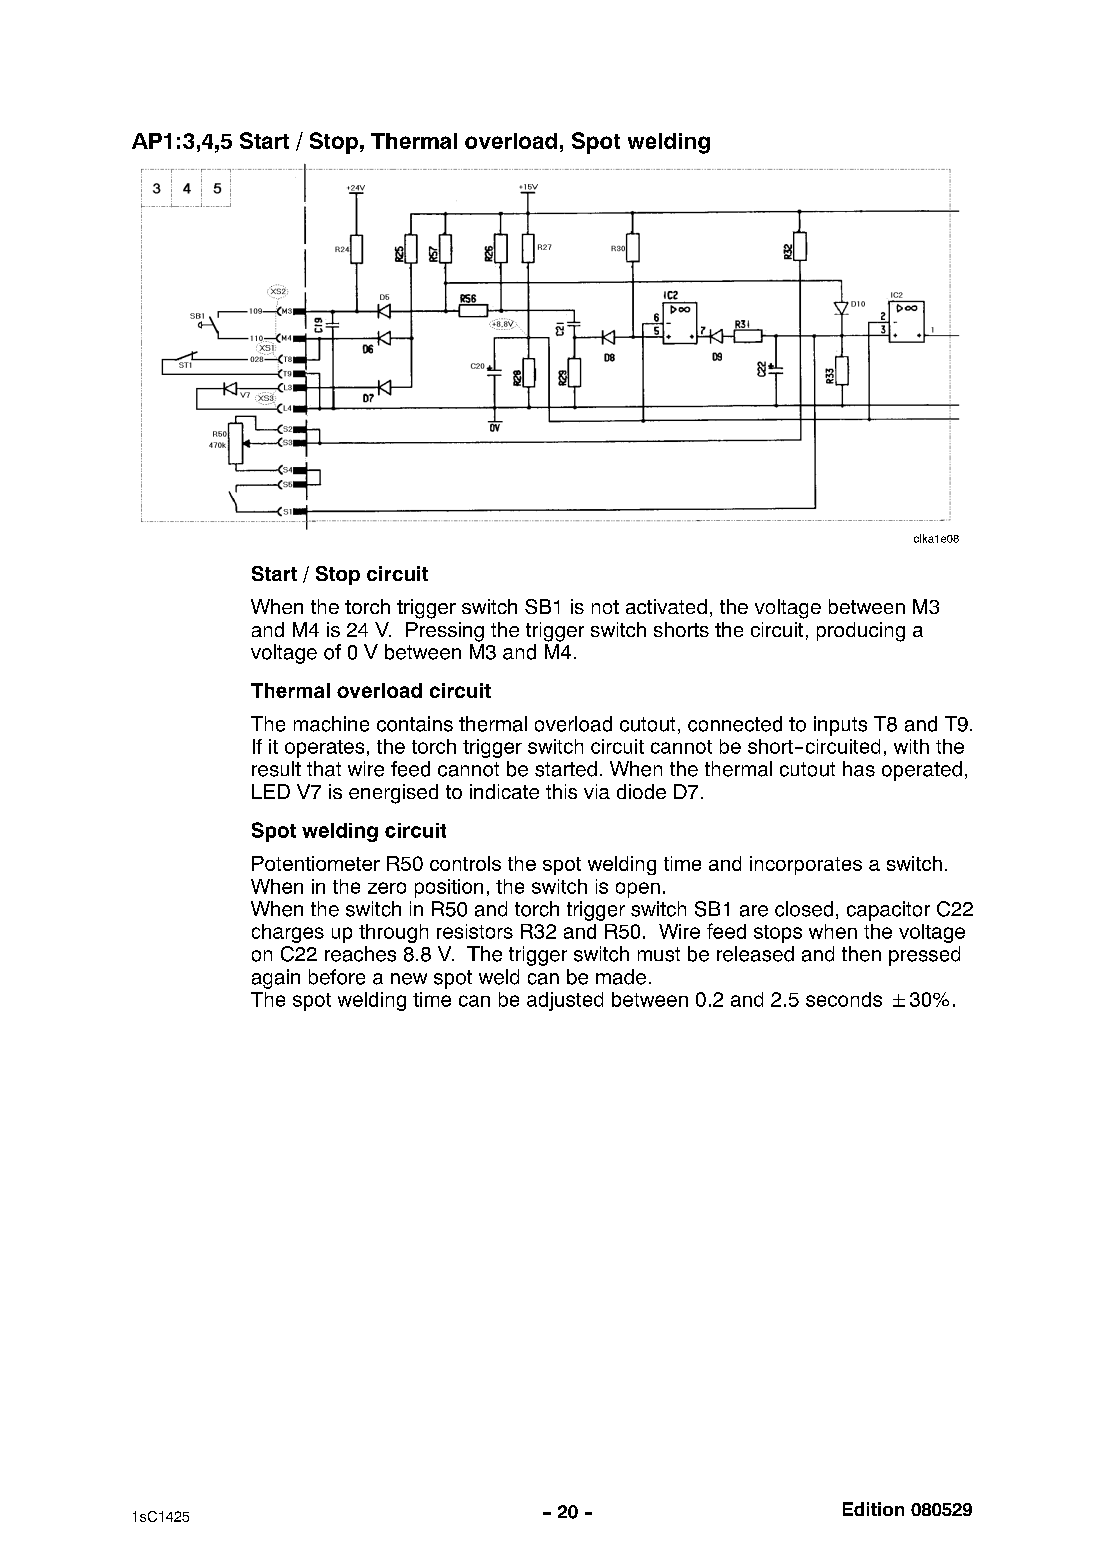  What do you see at coordinates (337, 977) in the screenshot?
I see `before` at bounding box center [337, 977].
